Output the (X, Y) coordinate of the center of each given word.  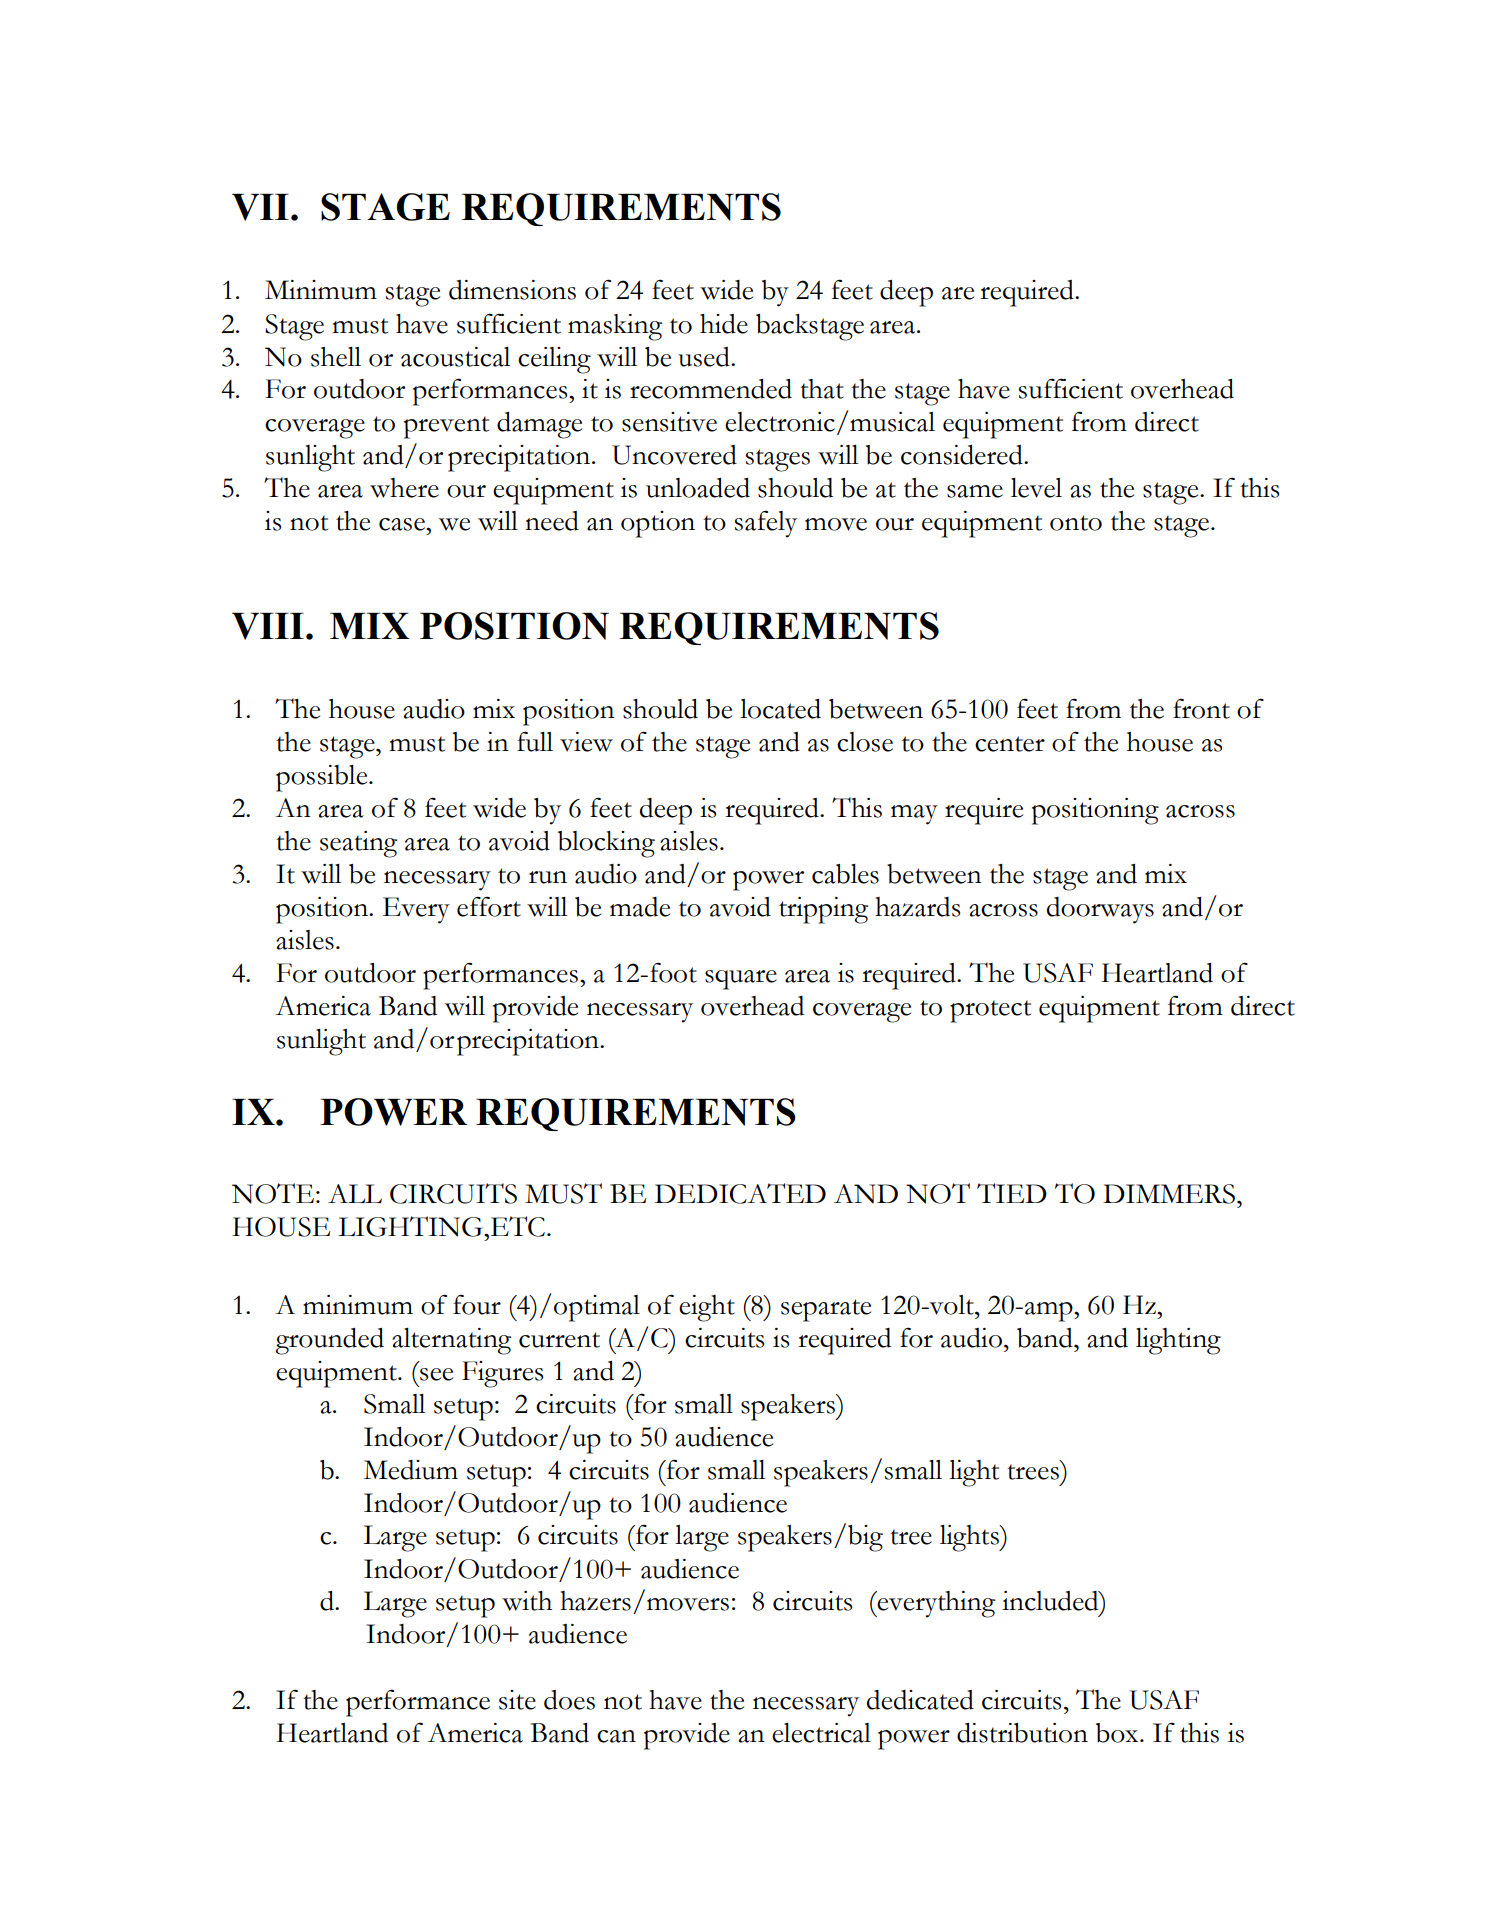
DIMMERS (1169, 1194)
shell (336, 357)
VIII (268, 626)
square (741, 980)
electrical (821, 1733)
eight (707, 1308)
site (517, 1700)
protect (990, 1011)
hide (724, 324)
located (780, 709)
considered (963, 455)
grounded (329, 1341)
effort (489, 906)
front (1201, 708)
